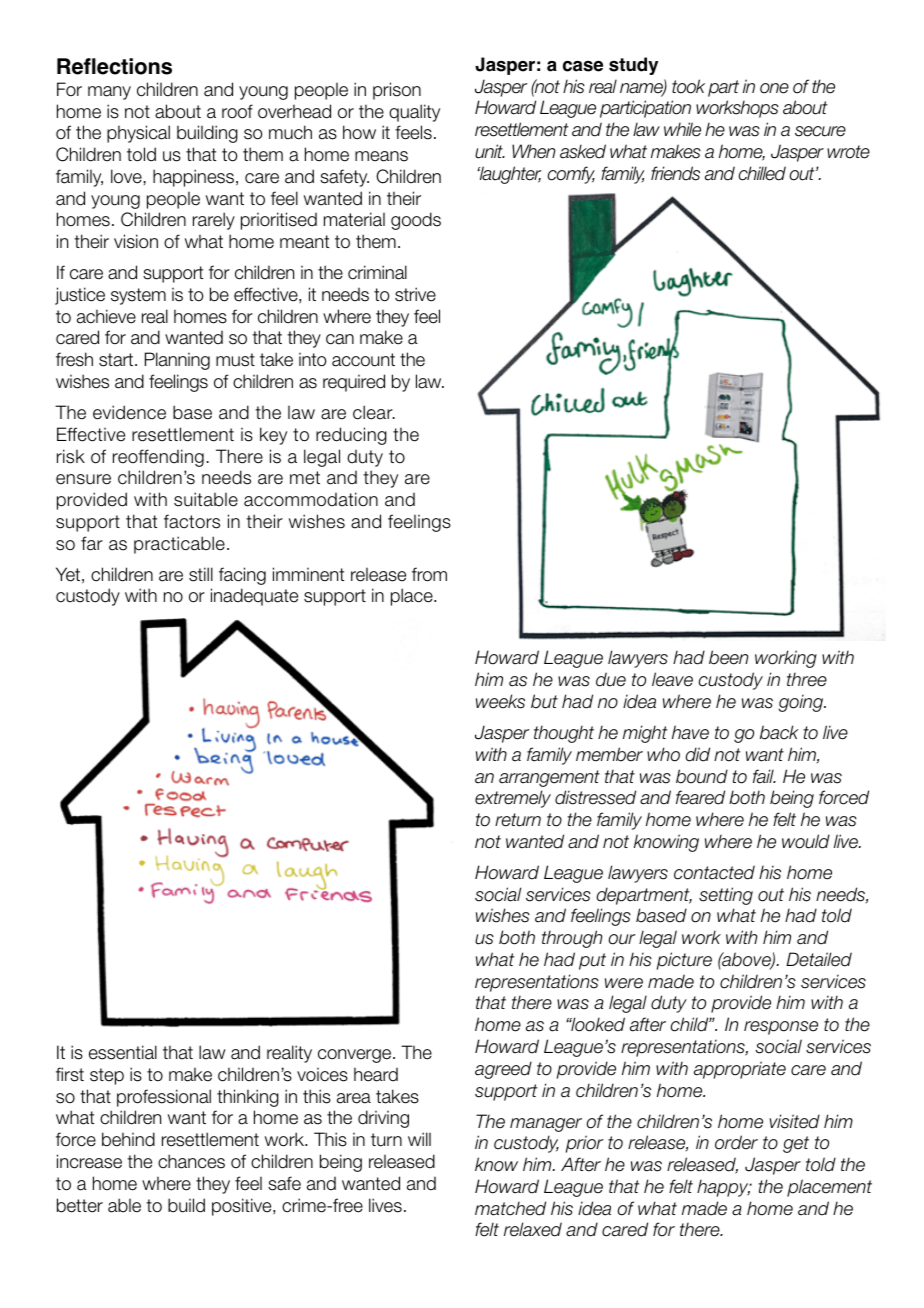 This screenshot has height=1308, width=924. What do you see at coordinates (191, 1161) in the screenshot?
I see `chances` at bounding box center [191, 1161].
